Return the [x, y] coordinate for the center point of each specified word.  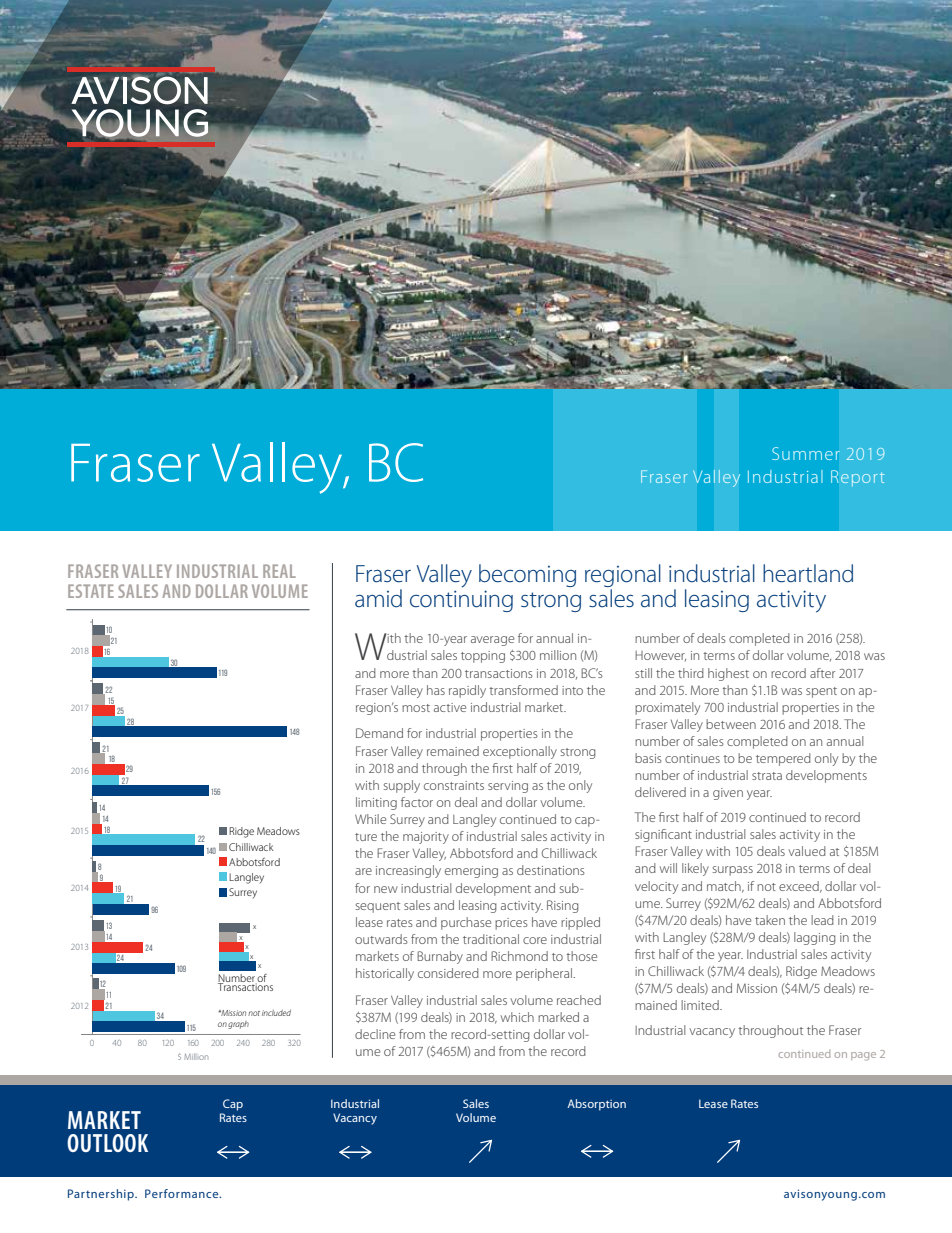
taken [770, 920]
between [731, 724]
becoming [527, 575]
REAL [279, 571]
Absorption [596, 1105]
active [450, 707]
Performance [183, 1193]
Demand [379, 733]
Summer [806, 453]
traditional [491, 939]
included [276, 1013]
